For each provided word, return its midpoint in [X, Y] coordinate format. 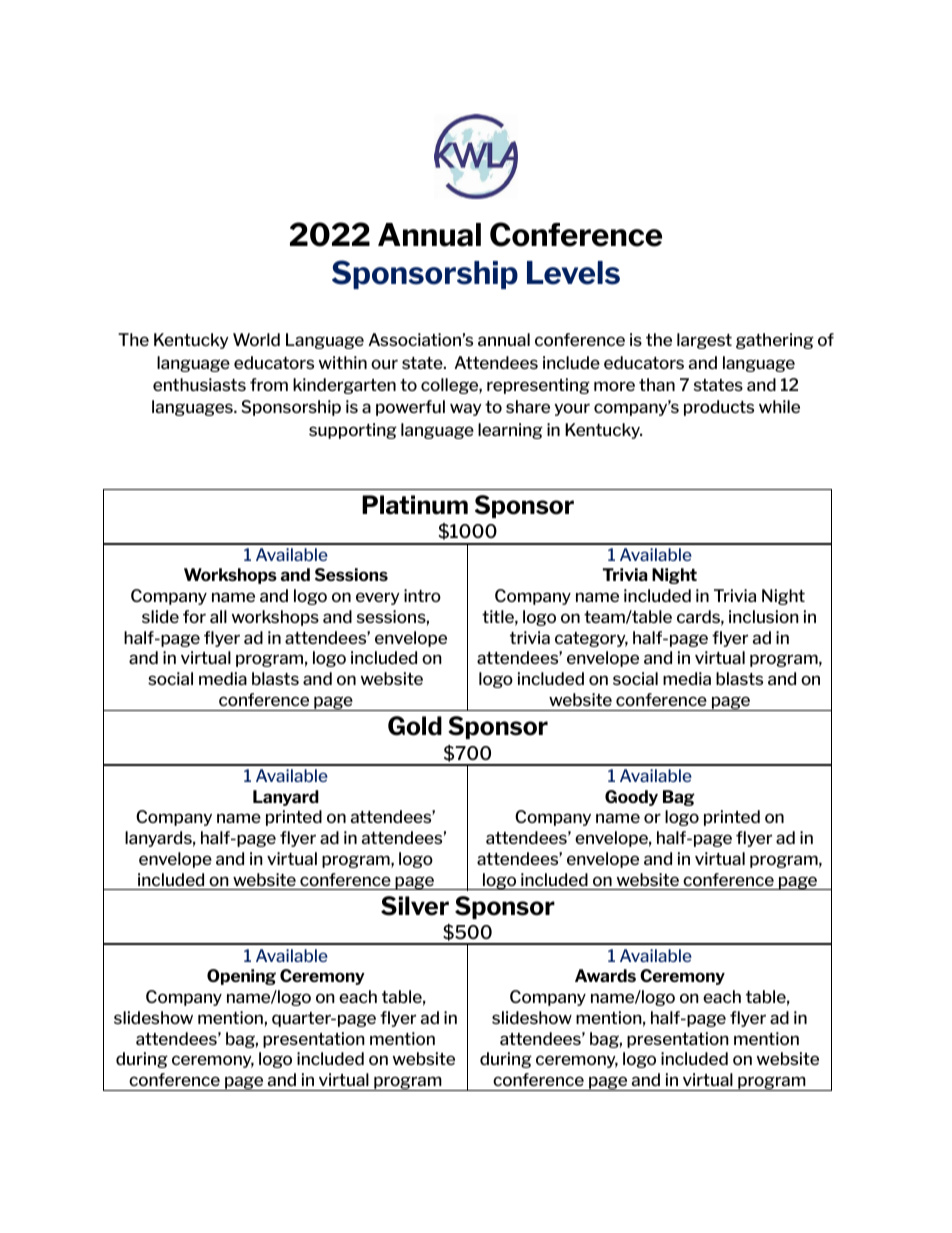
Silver [415, 906]
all [218, 616]
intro [422, 595]
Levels [573, 273]
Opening [241, 977]
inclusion [764, 616]
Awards [605, 975]
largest [704, 341]
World [256, 339]
